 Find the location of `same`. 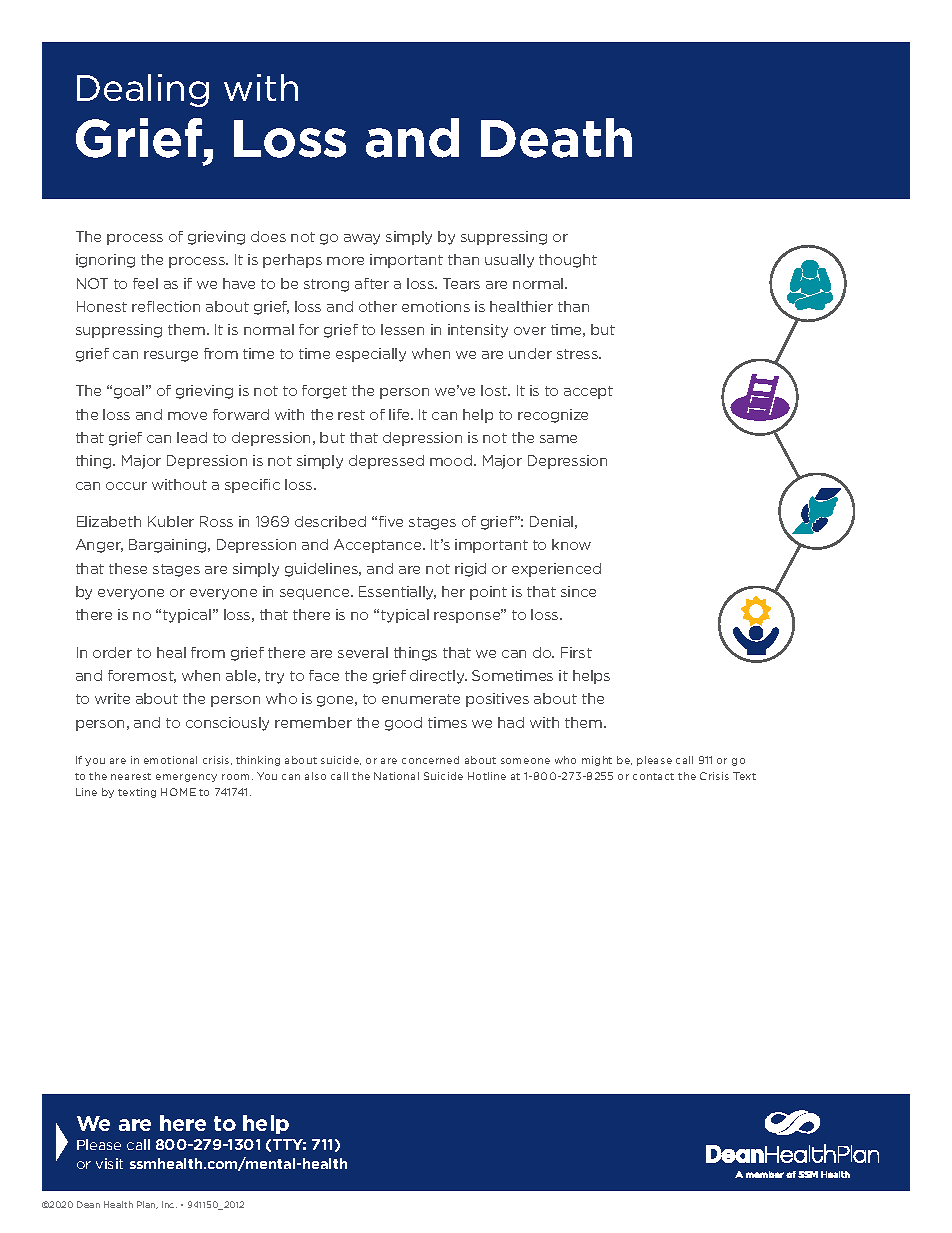

same is located at coordinates (558, 439).
